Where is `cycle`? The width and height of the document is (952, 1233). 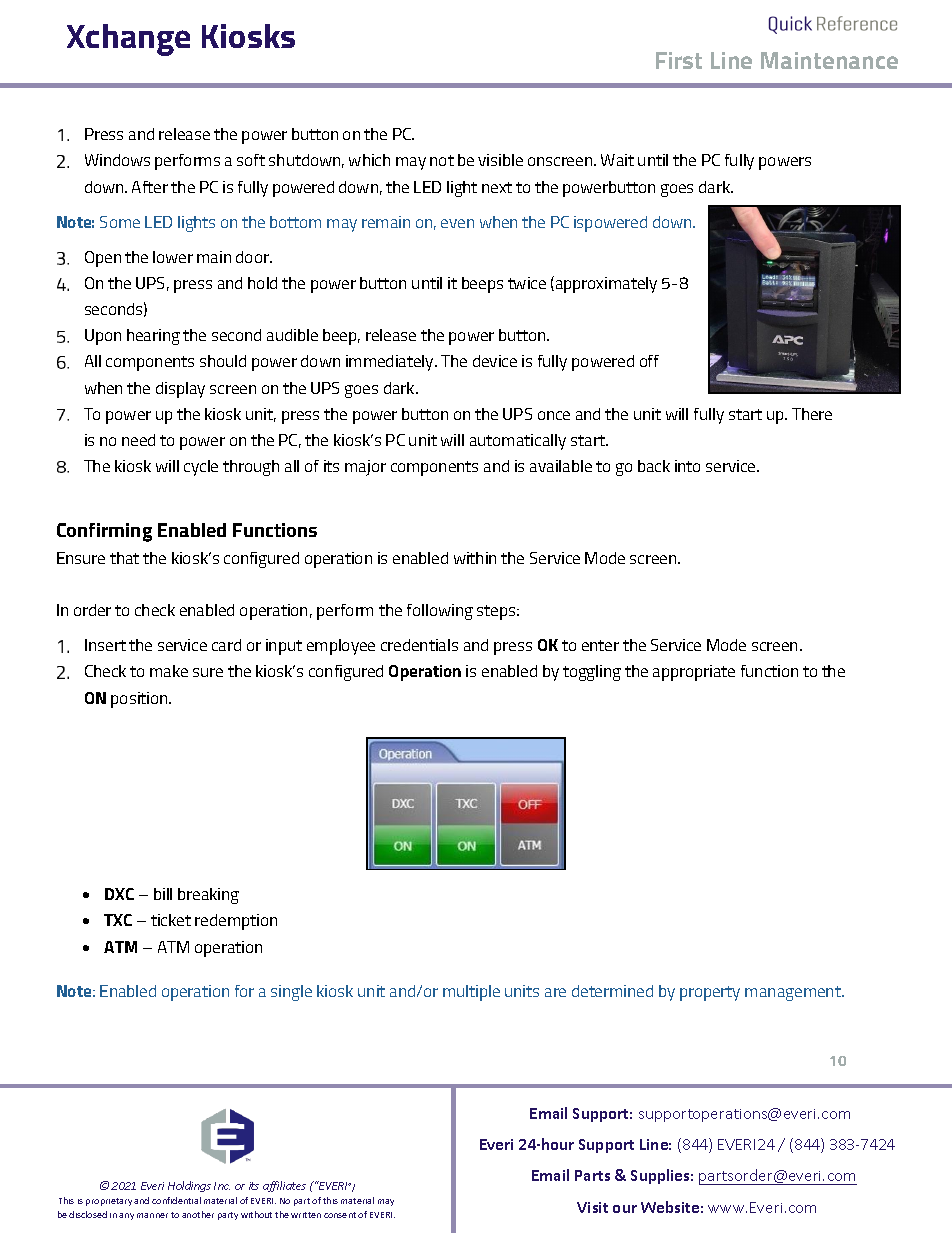 cycle is located at coordinates (201, 468).
